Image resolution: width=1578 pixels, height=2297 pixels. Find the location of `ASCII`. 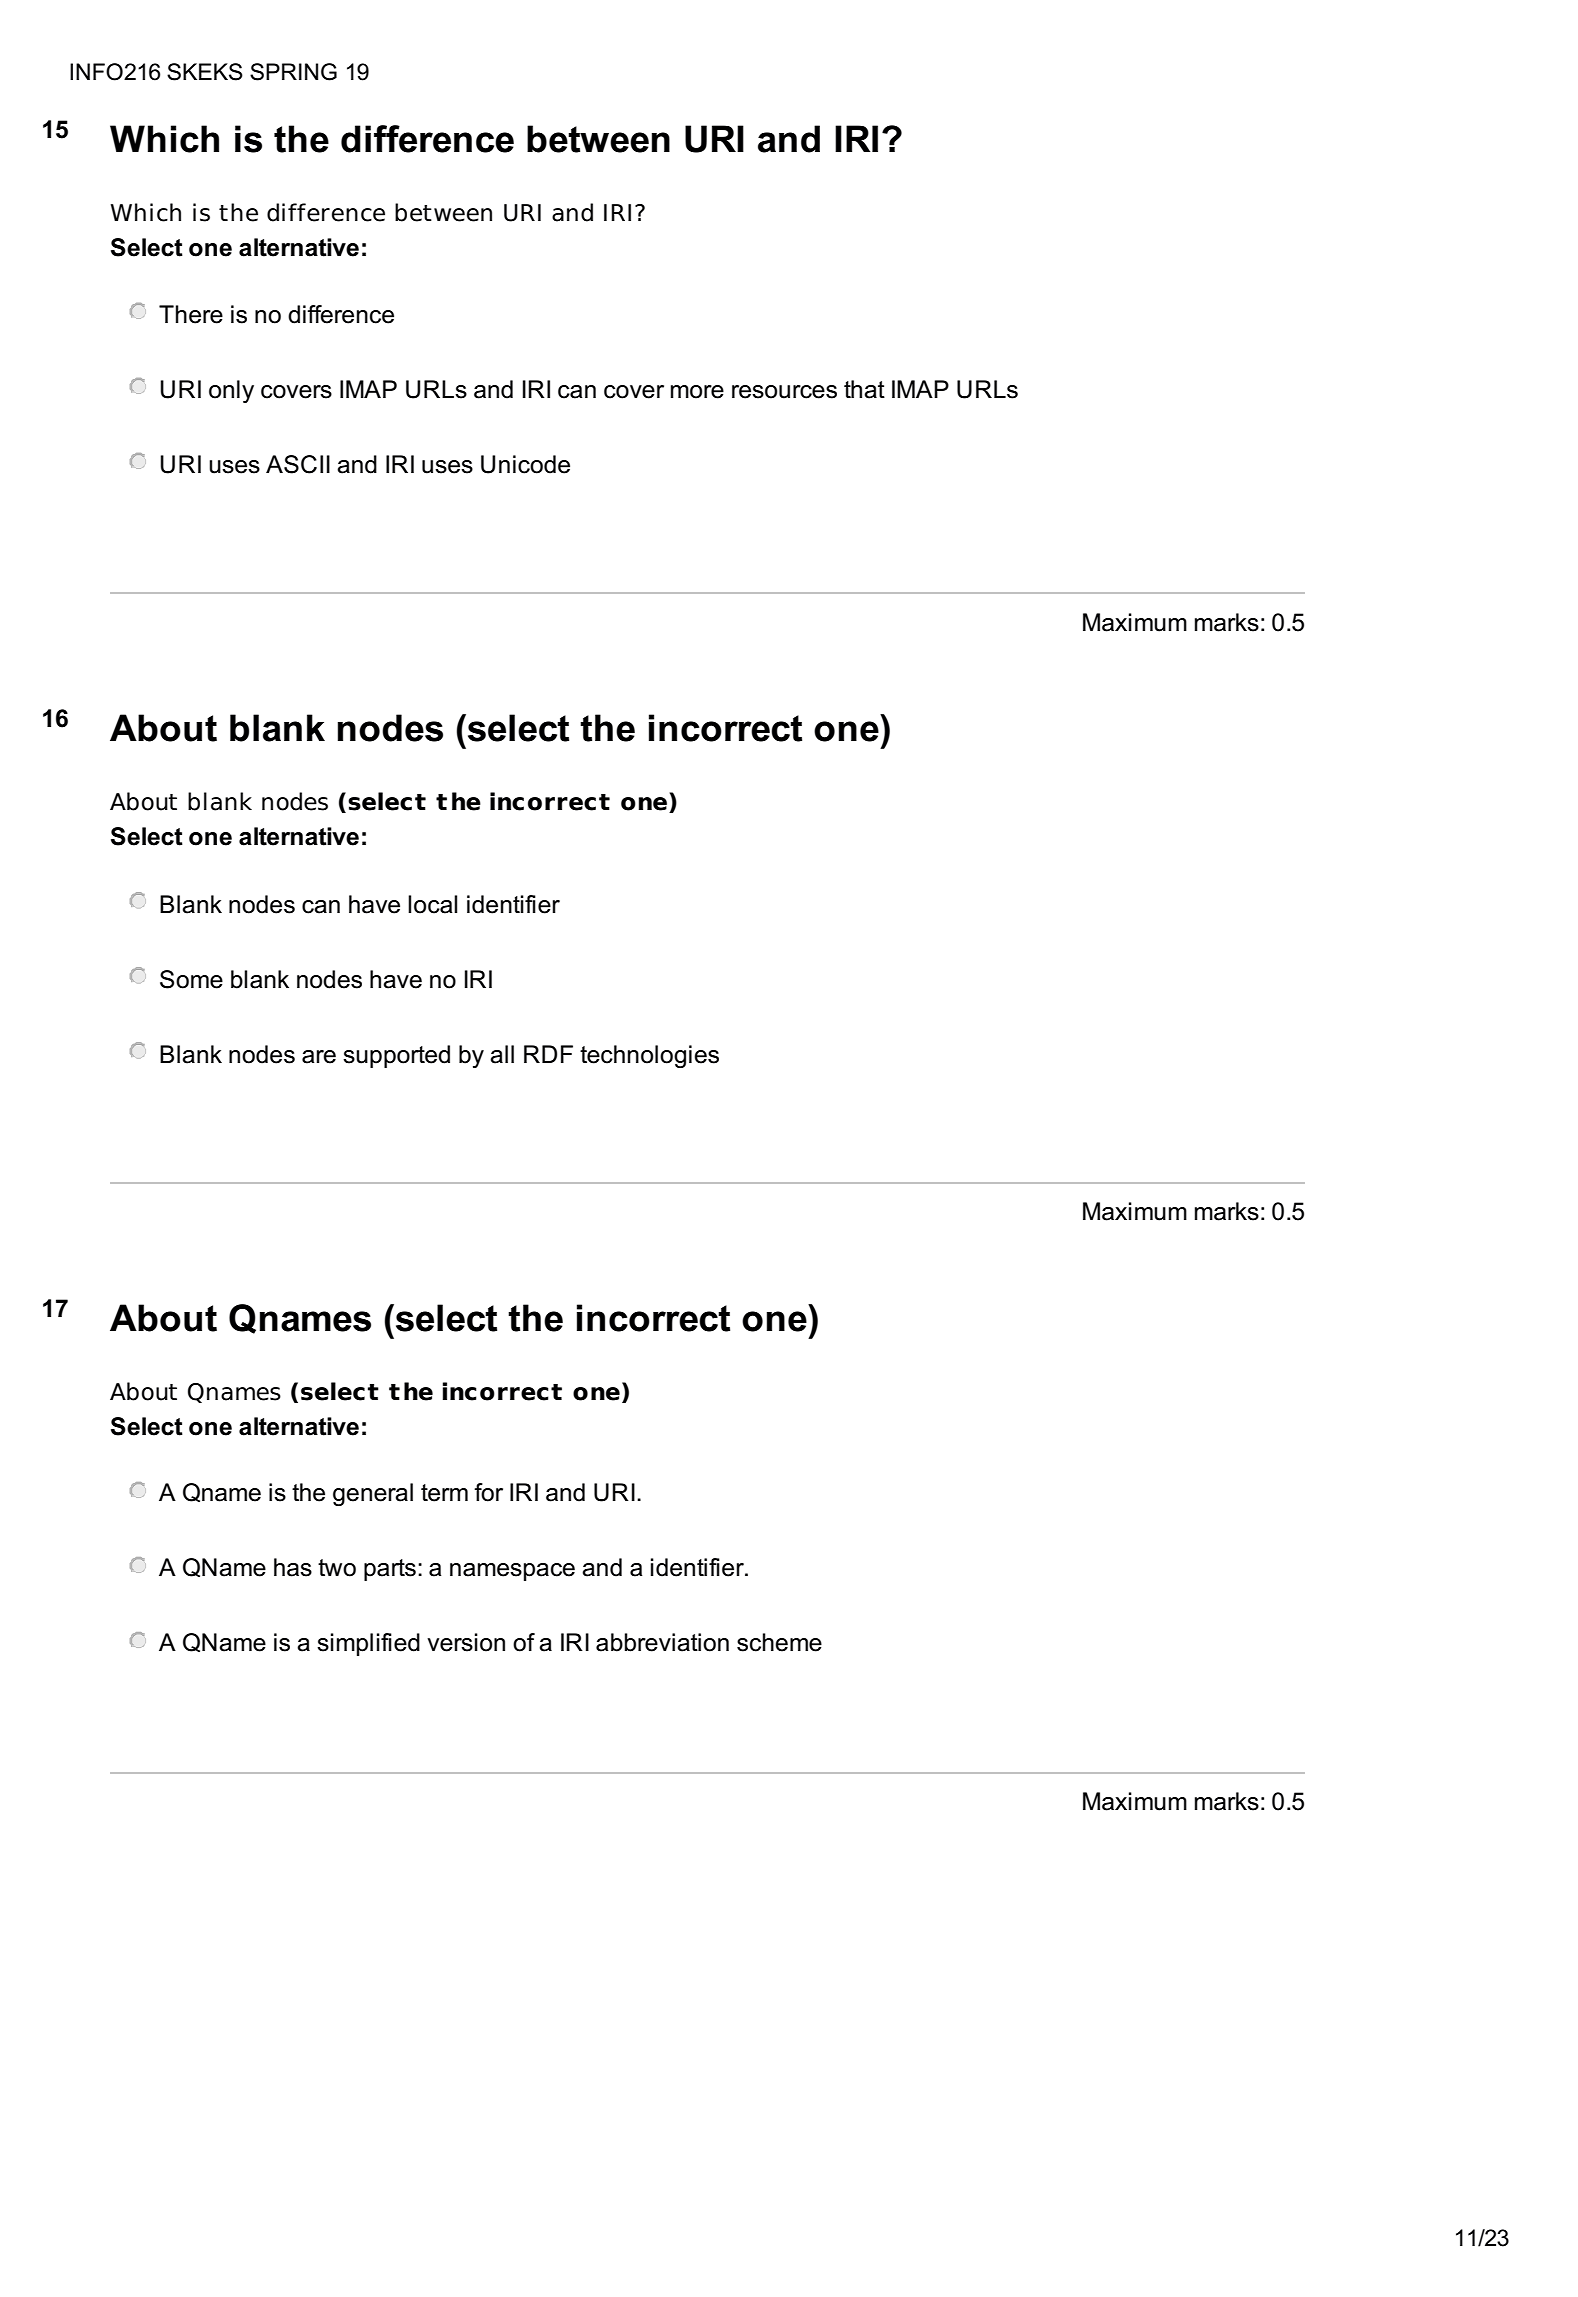

ASCII is located at coordinates (298, 464).
